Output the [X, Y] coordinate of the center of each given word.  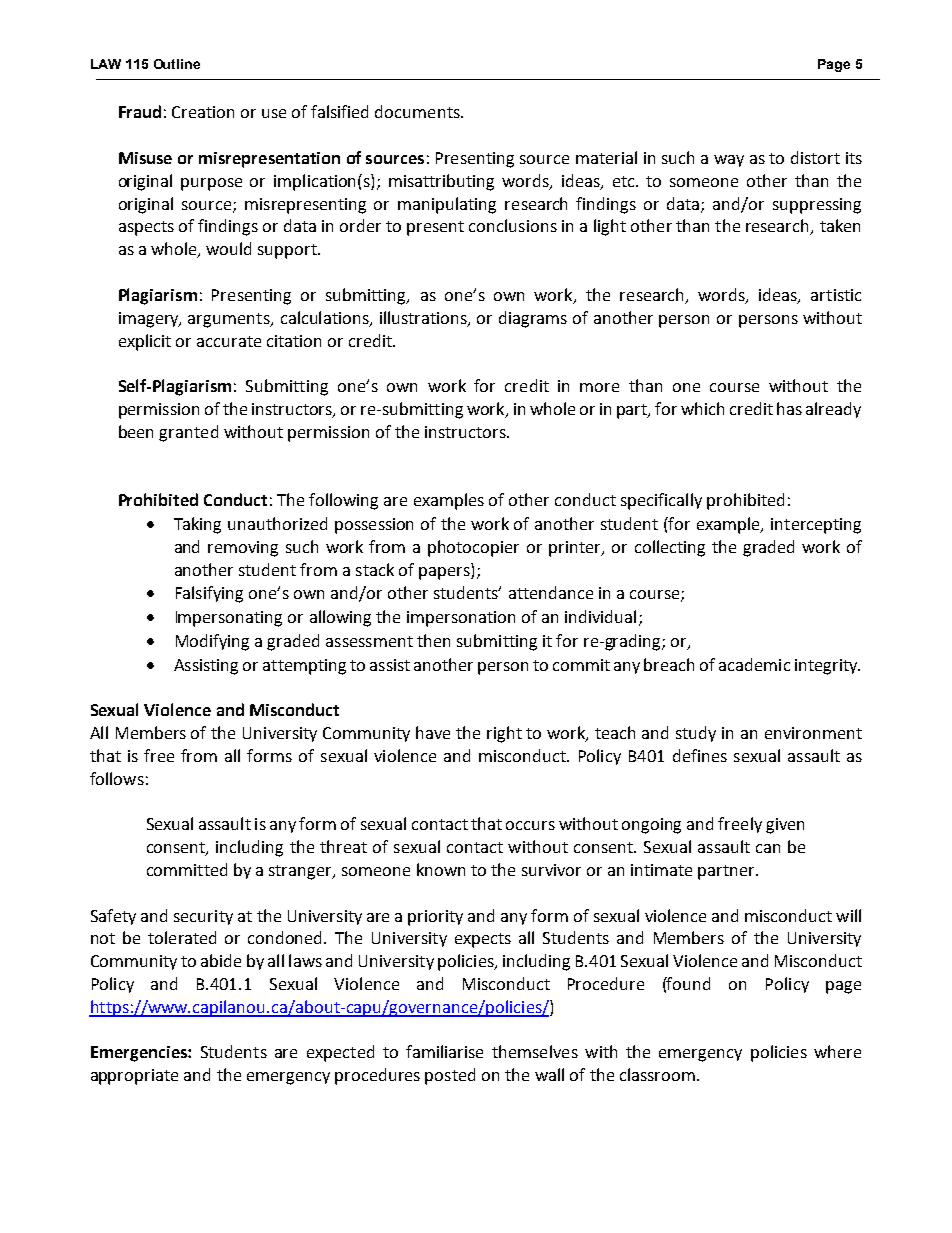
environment [813, 733]
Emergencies [140, 1054]
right [504, 734]
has [789, 408]
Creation [203, 112]
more [599, 387]
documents [418, 111]
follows [117, 778]
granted [188, 433]
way [729, 161]
